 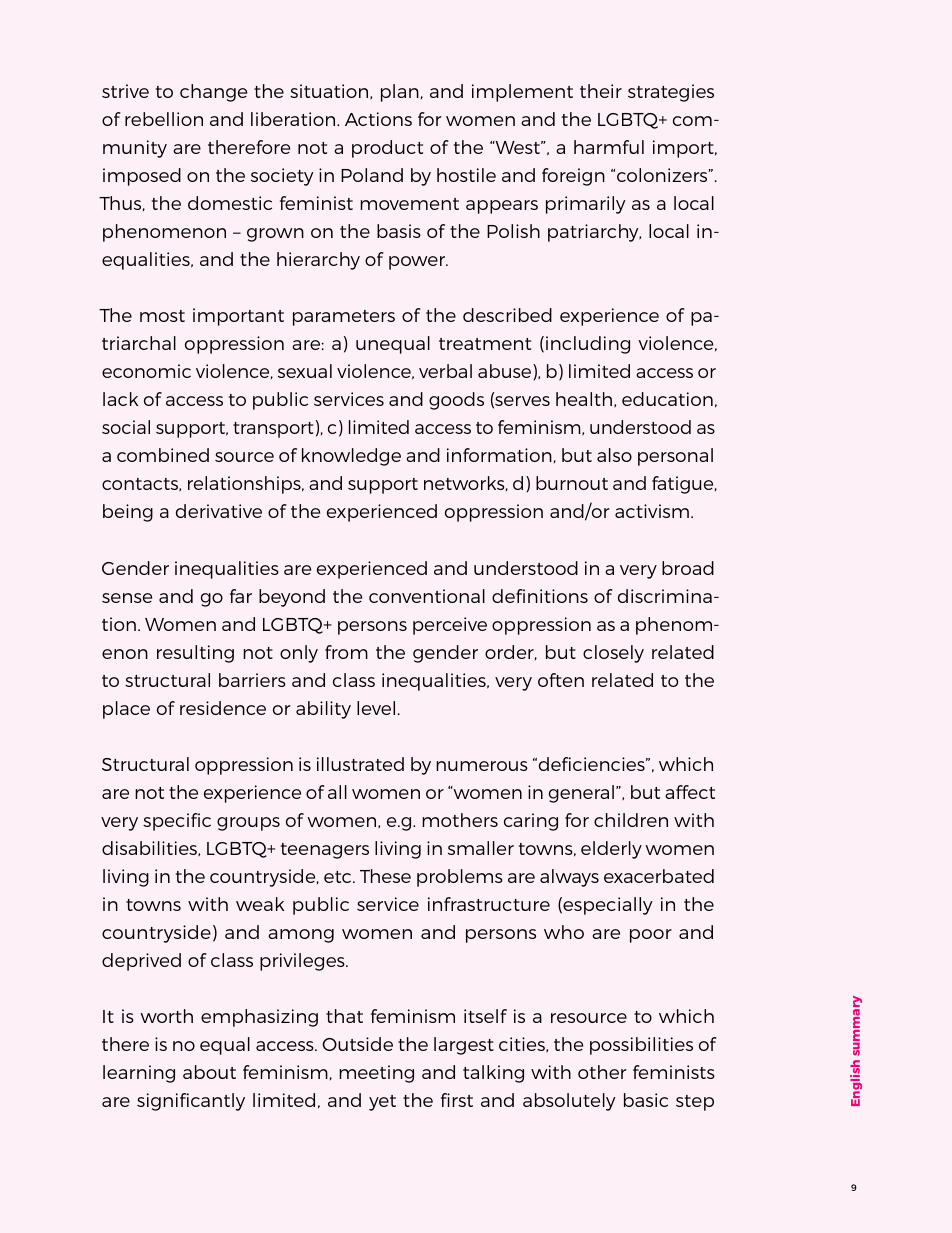 I want to click on plan, so click(x=400, y=93).
